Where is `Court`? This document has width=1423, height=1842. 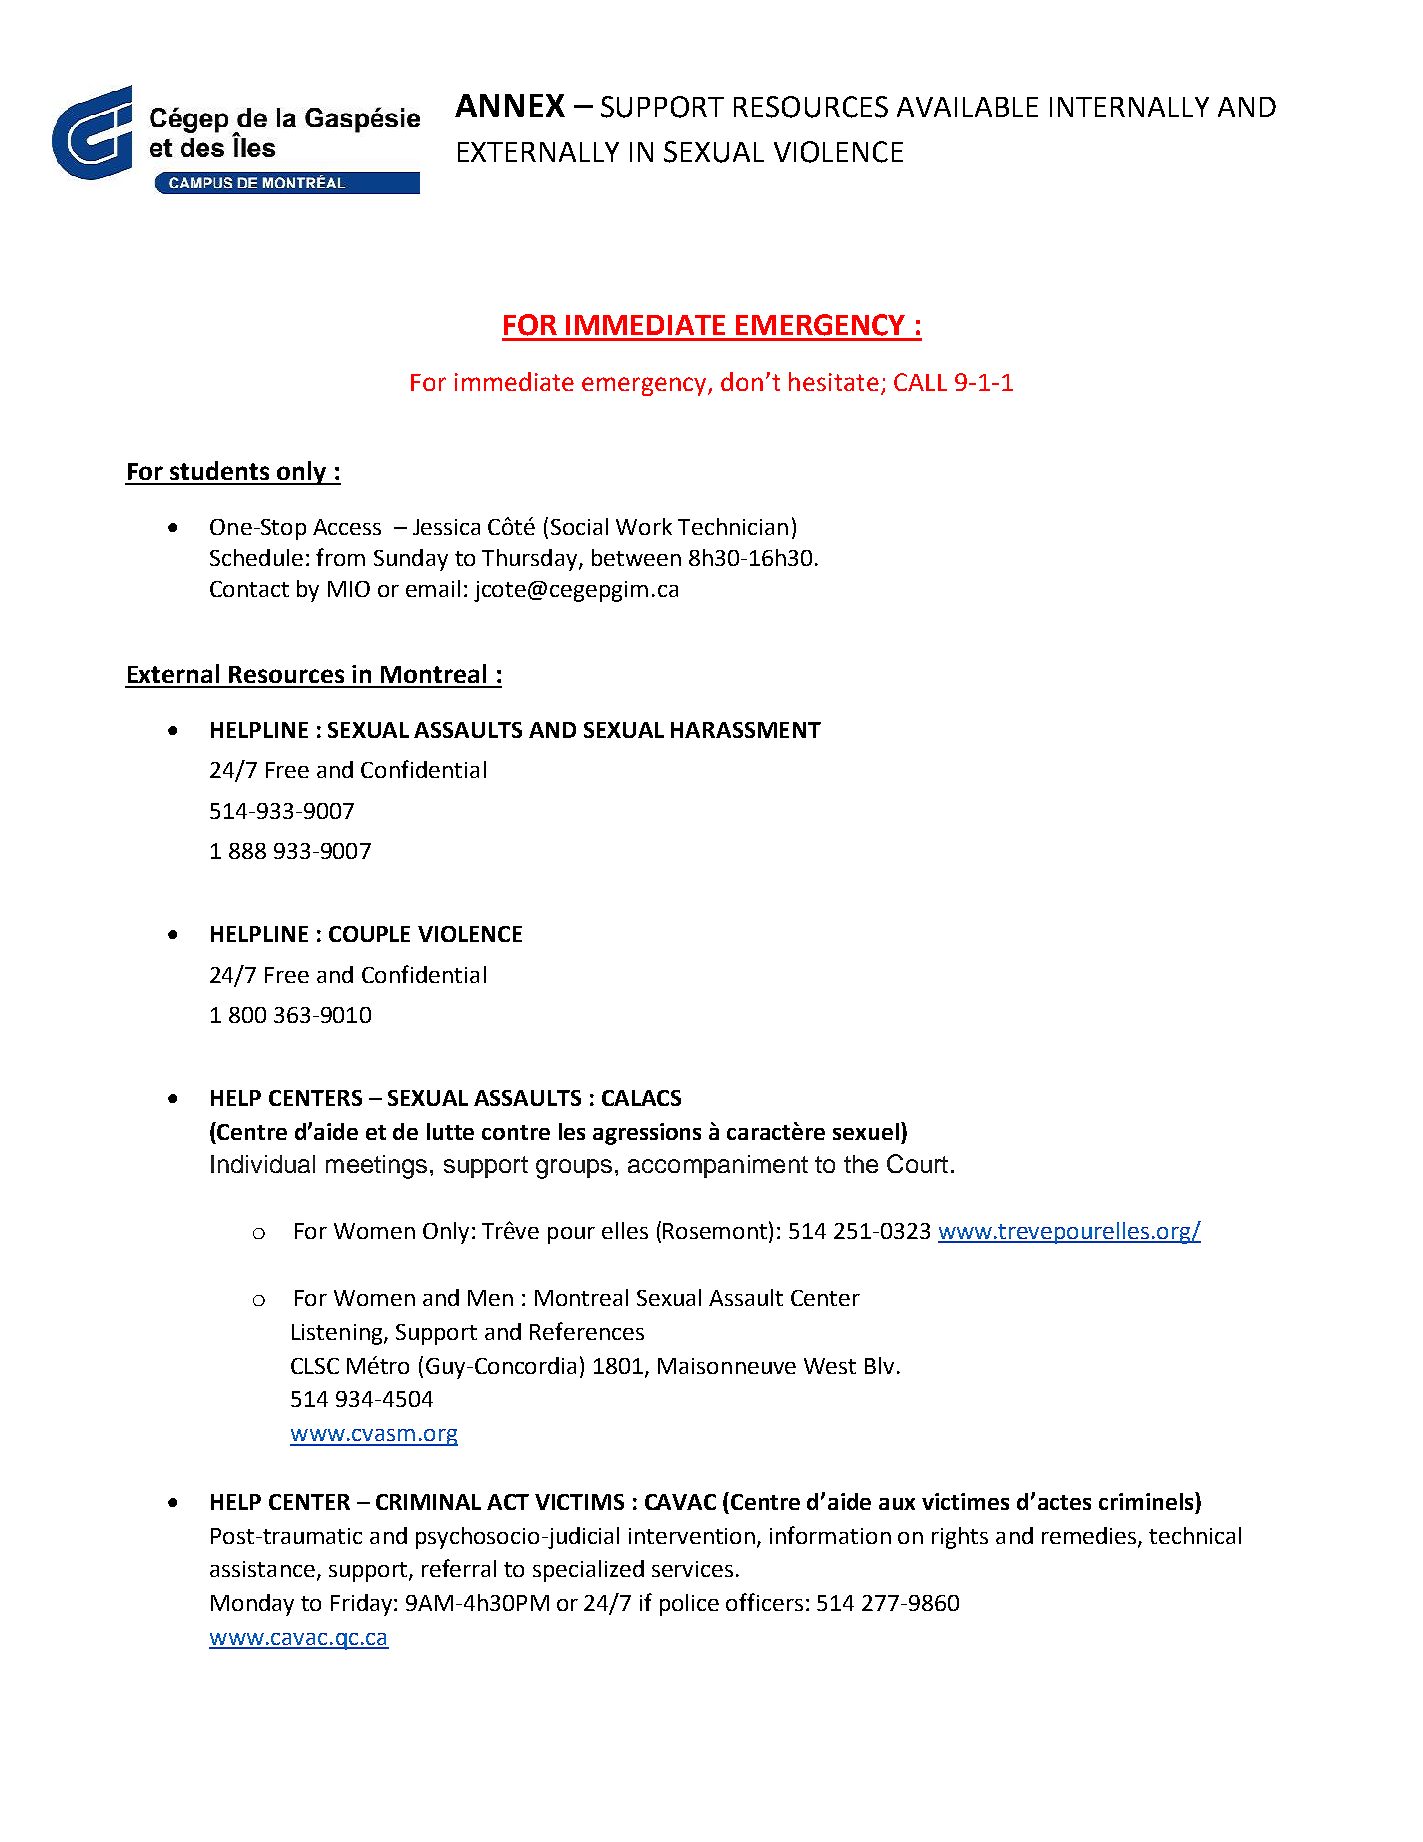 Court is located at coordinates (917, 1163).
